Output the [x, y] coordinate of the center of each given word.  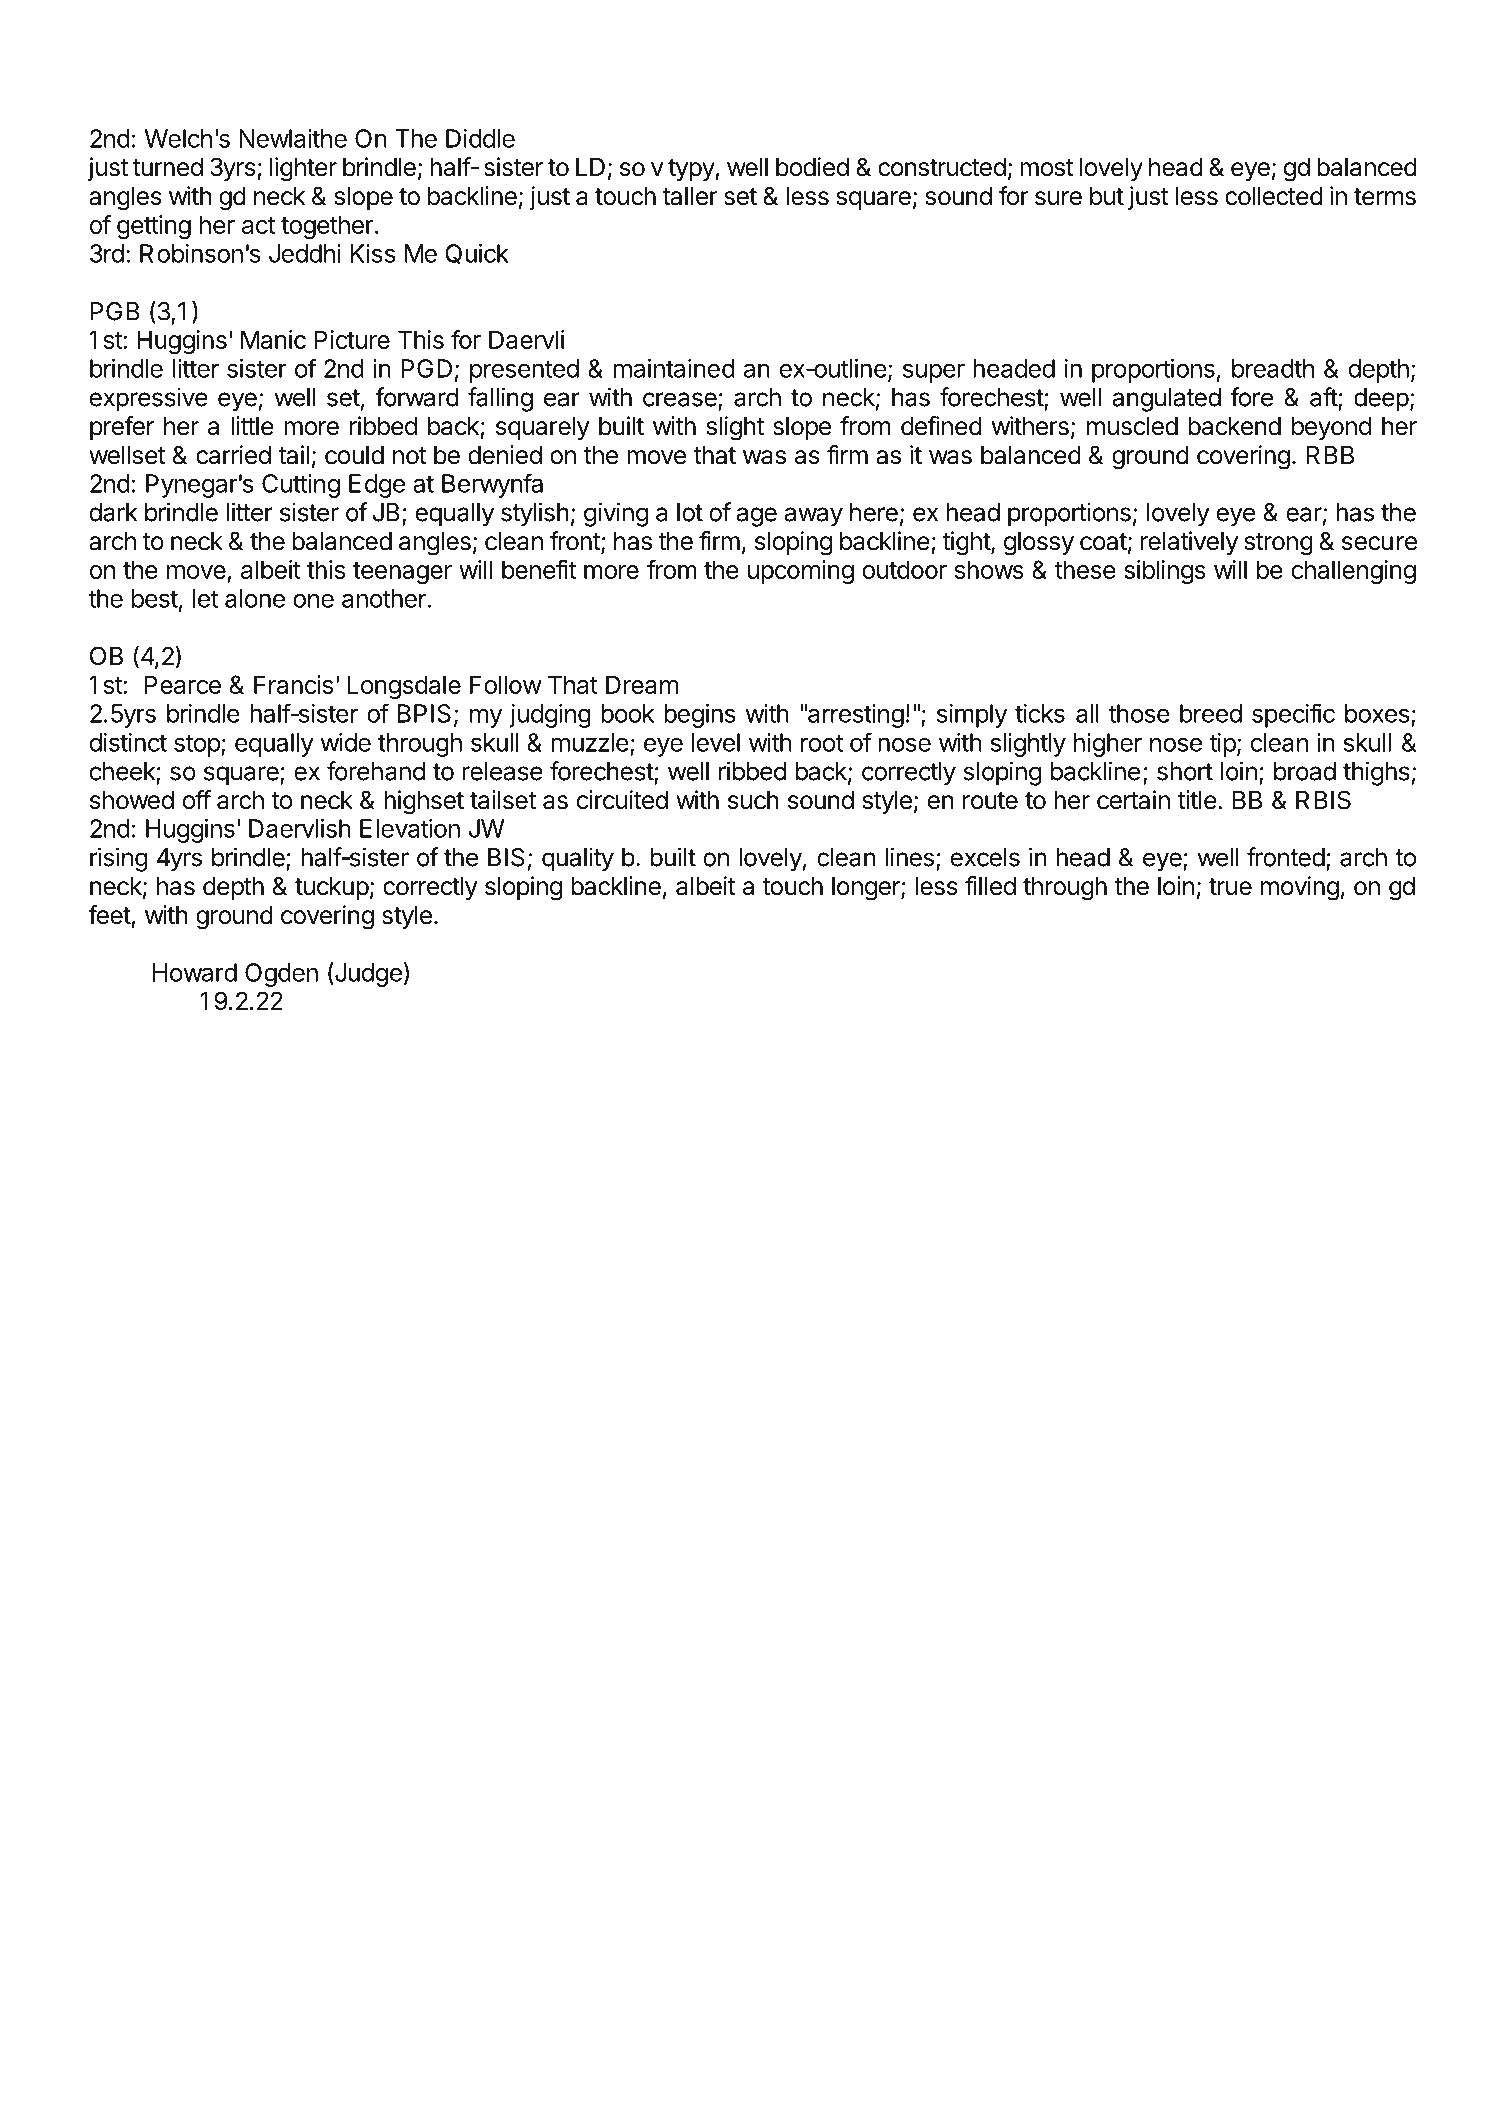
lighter [303, 169]
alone [255, 598]
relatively [1189, 543]
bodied [812, 167]
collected [1274, 196]
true [1230, 887]
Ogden [281, 975]
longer [867, 889]
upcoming [801, 572]
